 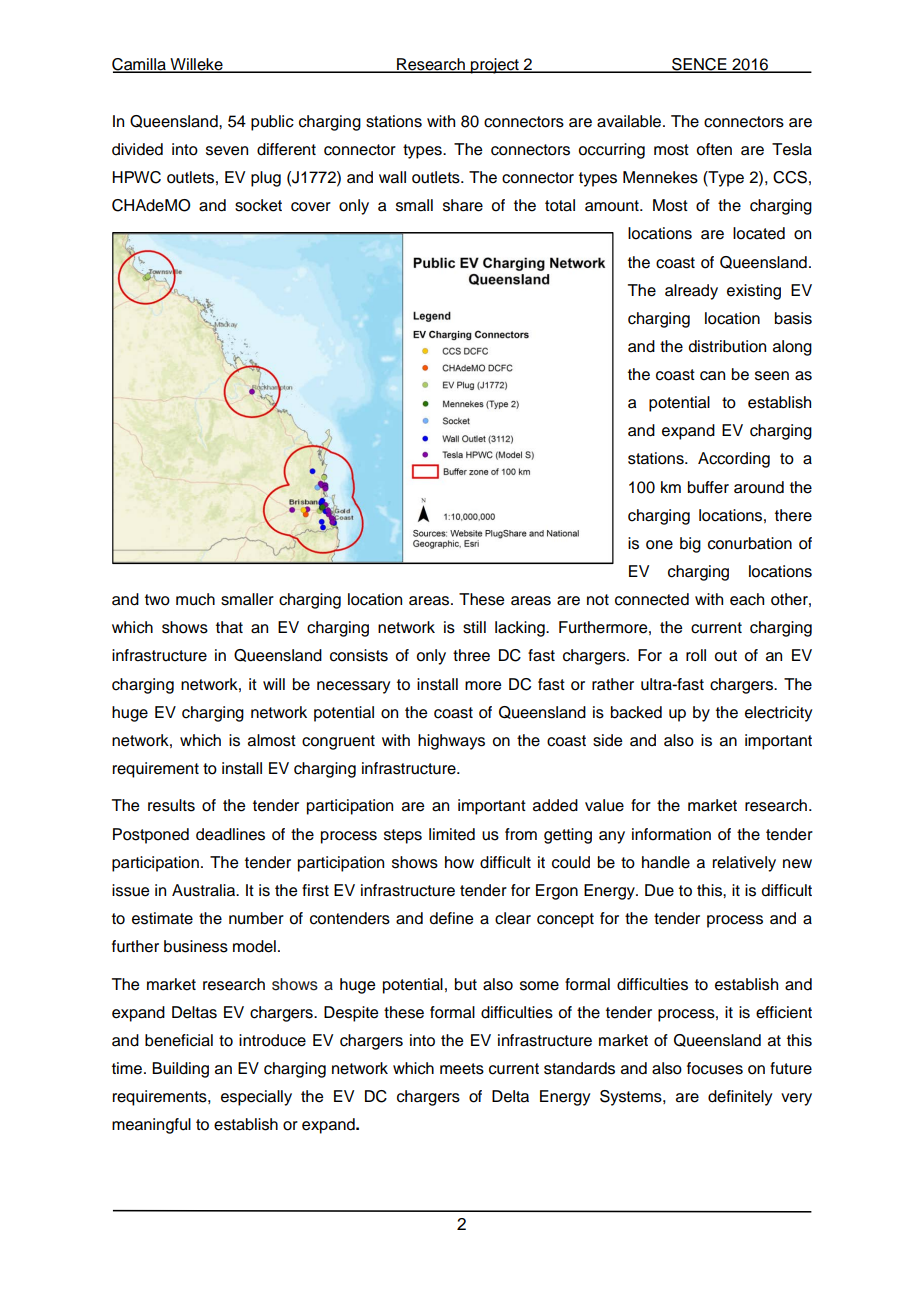 What do you see at coordinates (744, 864) in the page?
I see `relatively` at bounding box center [744, 864].
